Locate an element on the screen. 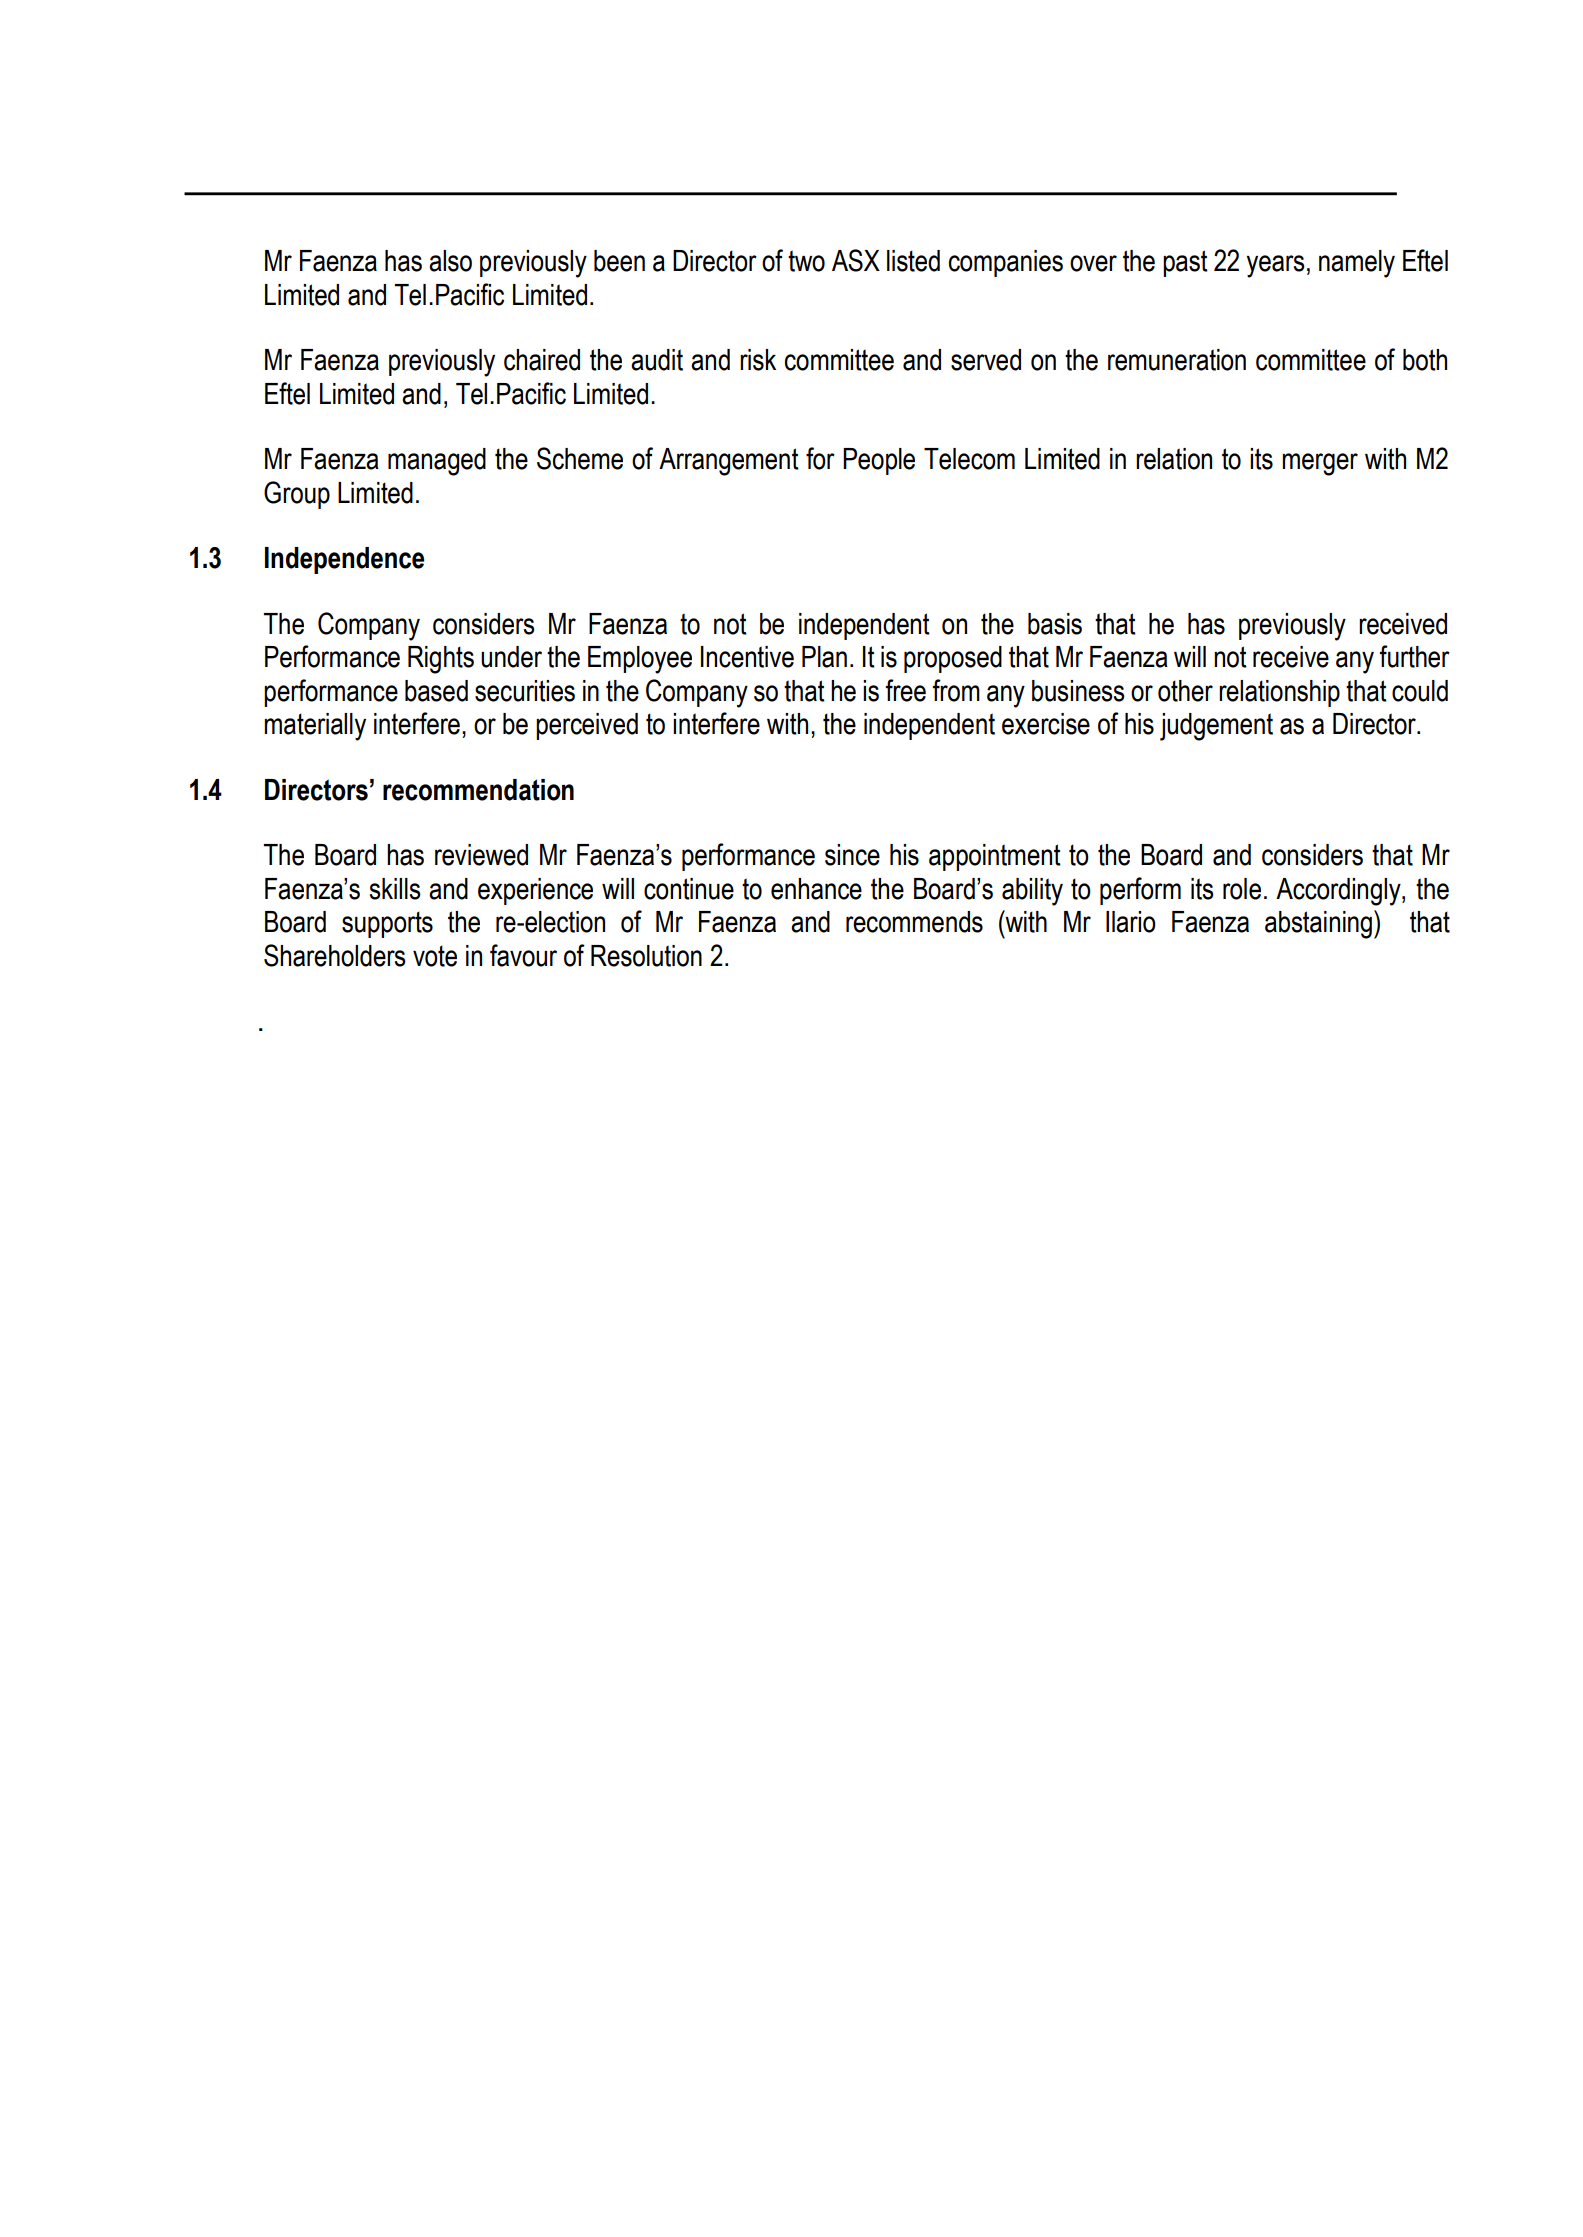 This screenshot has width=1583, height=2237. listed is located at coordinates (913, 261).
